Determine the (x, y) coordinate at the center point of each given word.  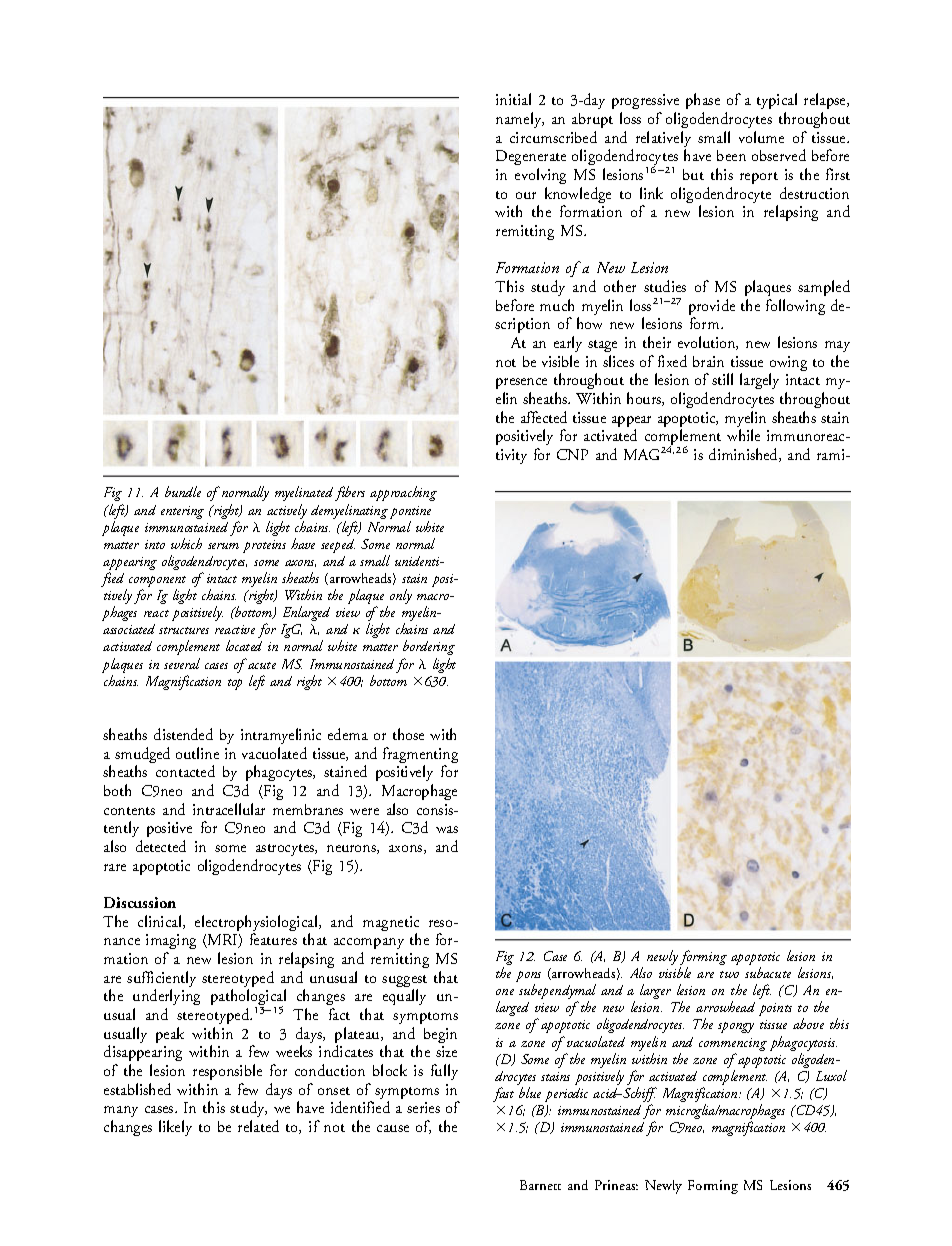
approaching (403, 493)
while (743, 435)
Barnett (540, 1185)
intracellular (229, 809)
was (447, 829)
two (729, 974)
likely (175, 1128)
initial (513, 99)
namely (520, 120)
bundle (183, 491)
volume (761, 137)
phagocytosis (803, 1045)
